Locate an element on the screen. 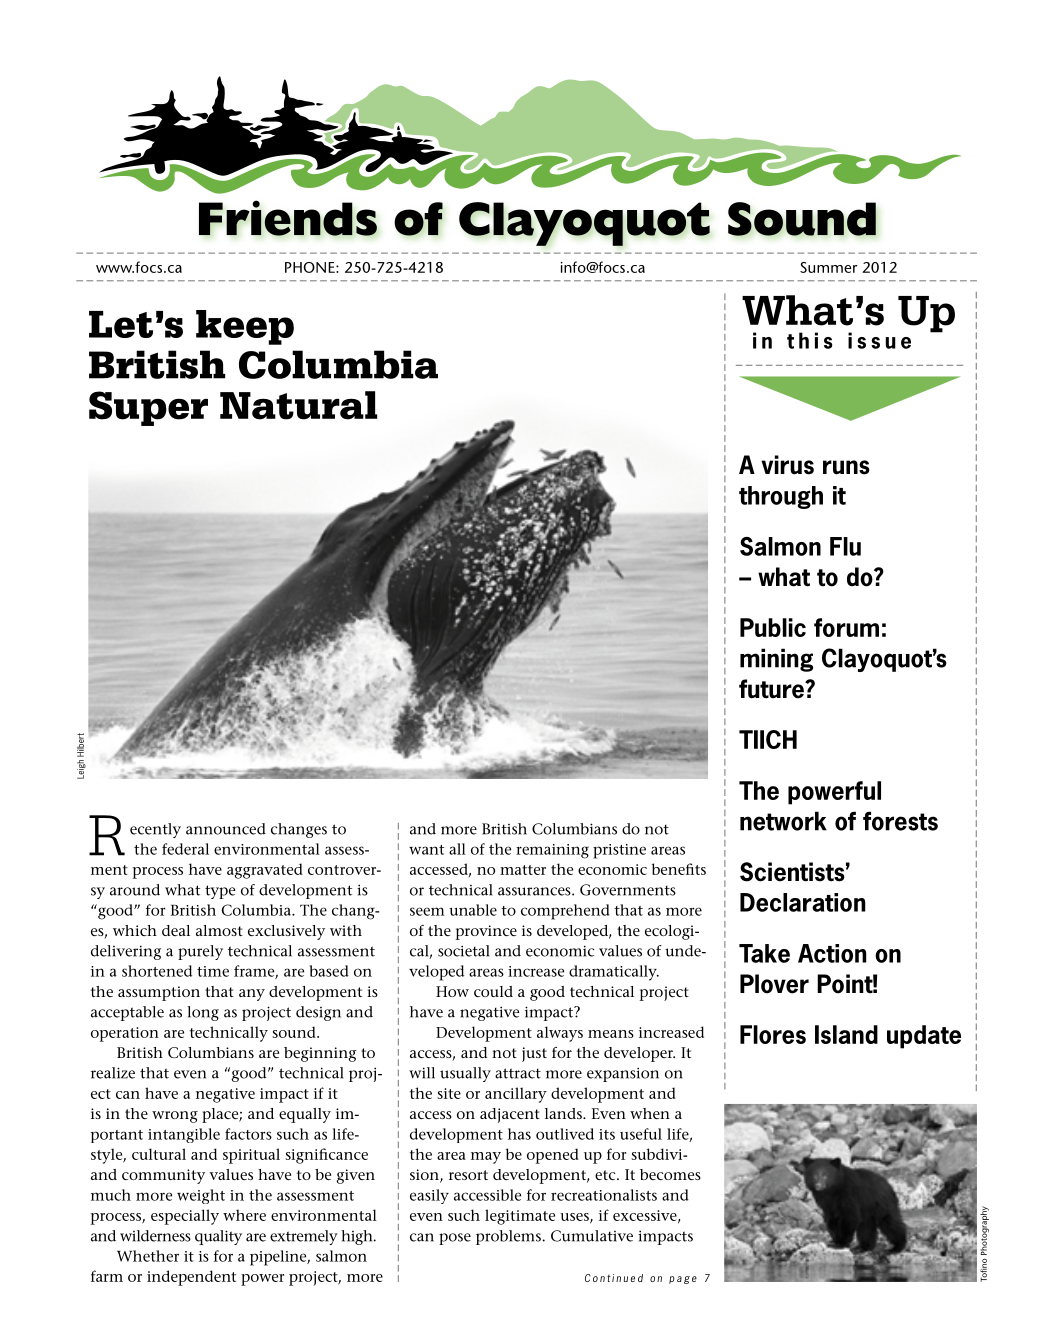 This screenshot has height=1343, width=1038. province is located at coordinates (486, 932).
